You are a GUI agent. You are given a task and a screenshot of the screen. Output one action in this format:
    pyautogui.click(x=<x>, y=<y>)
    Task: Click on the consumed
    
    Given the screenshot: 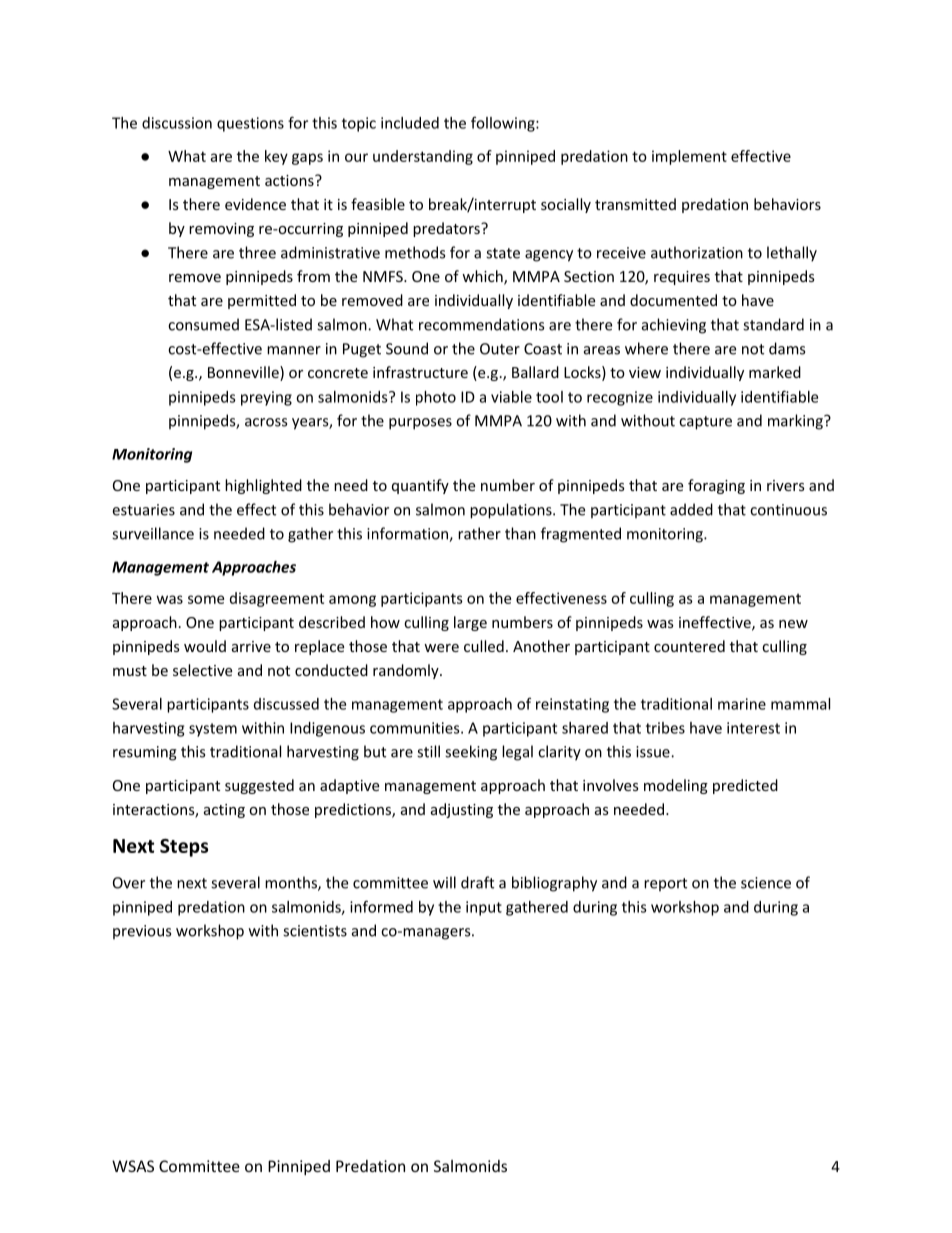 What is the action you would take?
    pyautogui.click(x=203, y=324)
